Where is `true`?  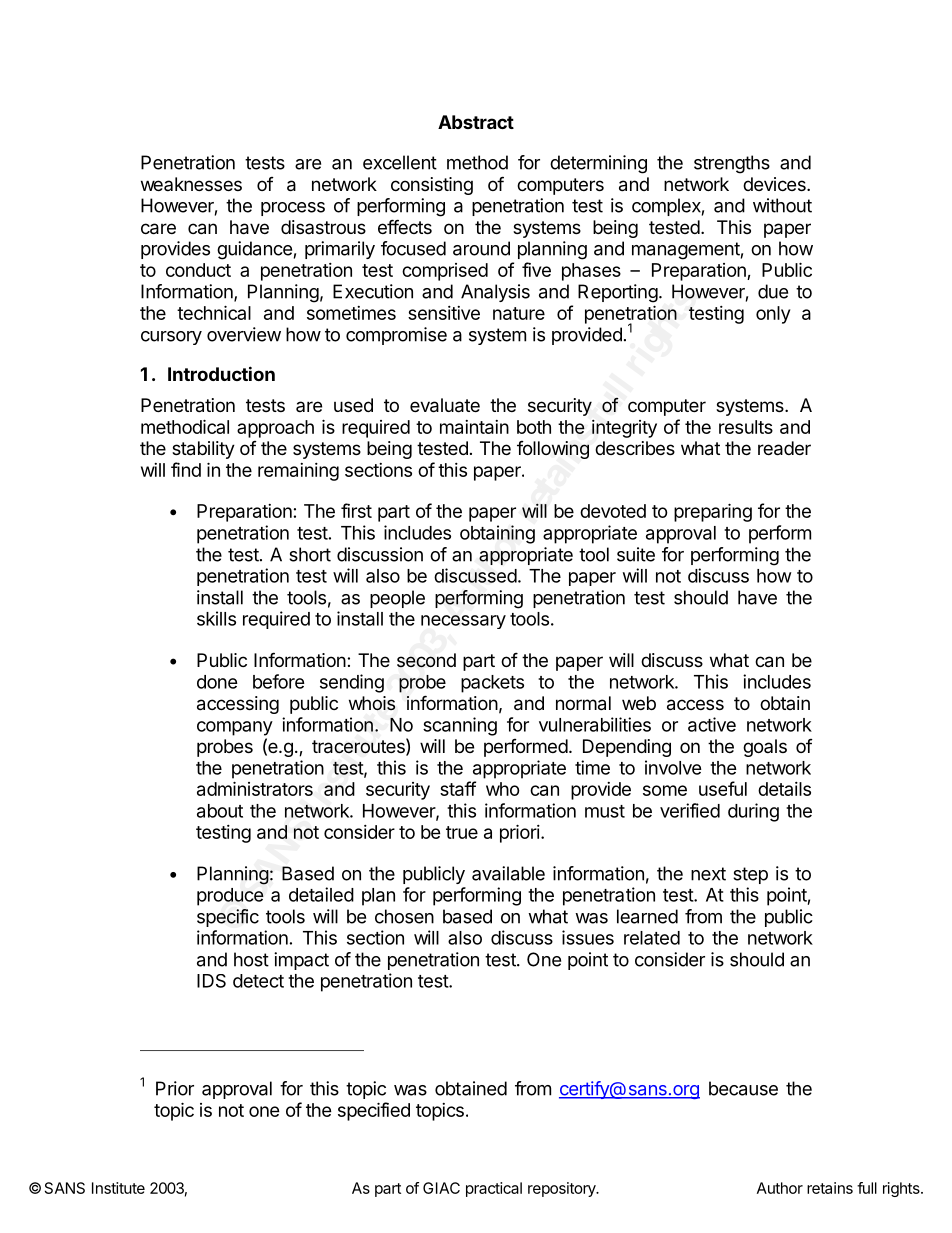 true is located at coordinates (462, 832).
